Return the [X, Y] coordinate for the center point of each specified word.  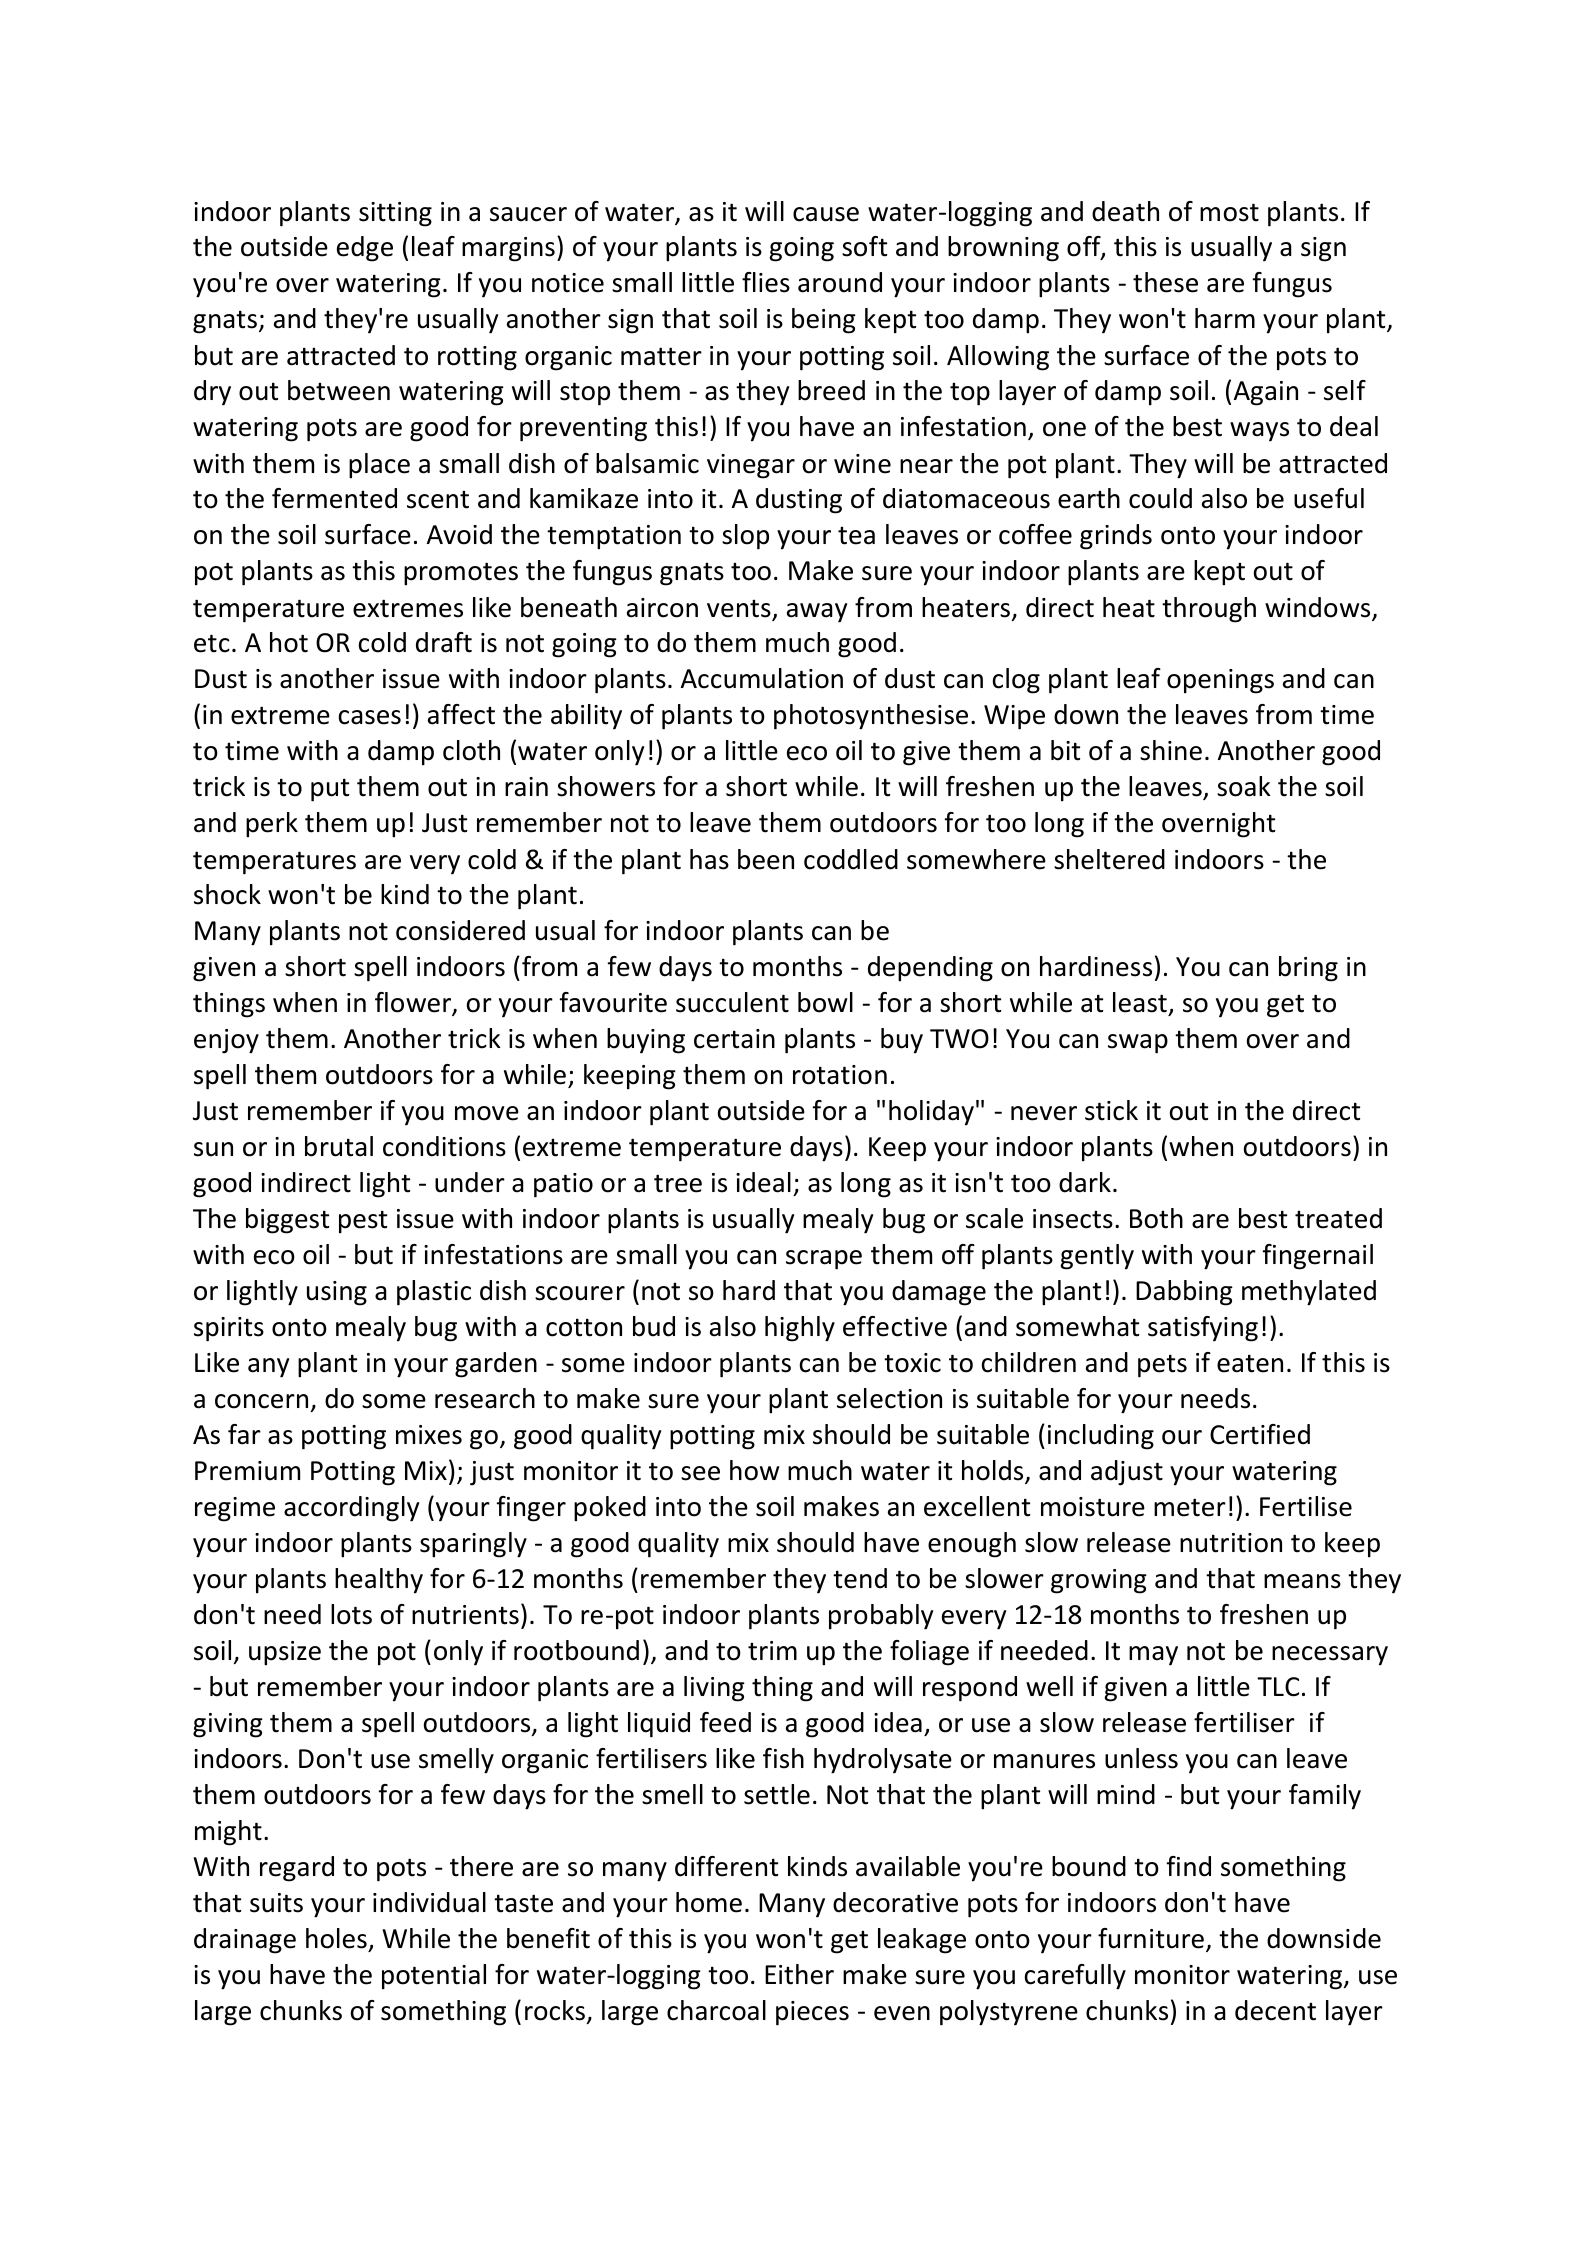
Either [799, 1974]
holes [336, 1938]
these [1165, 282]
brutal [339, 1146]
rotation [840, 1075]
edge [365, 249]
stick [1111, 1110]
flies [766, 282]
